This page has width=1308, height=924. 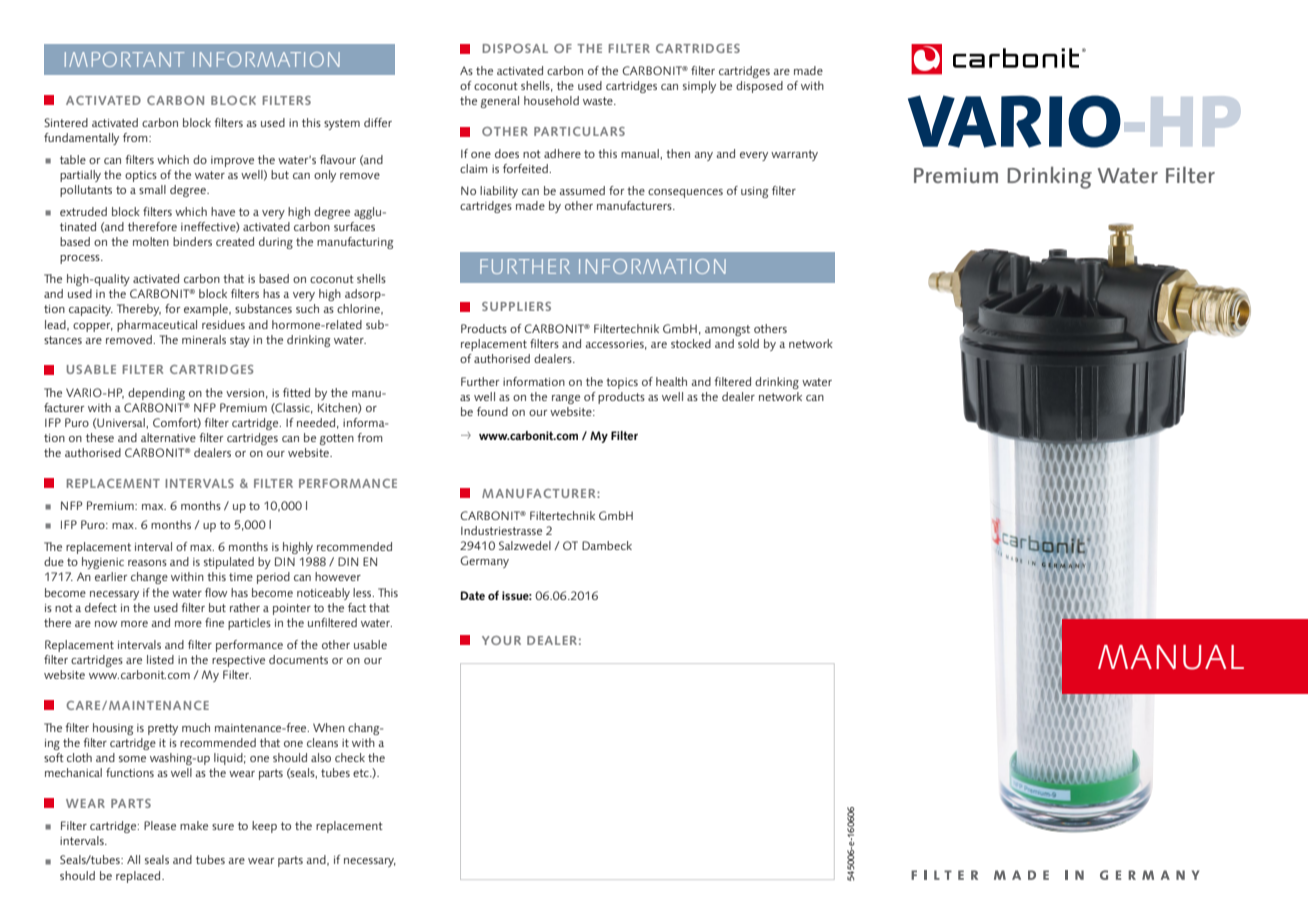 I want to click on alternative, so click(x=168, y=437).
